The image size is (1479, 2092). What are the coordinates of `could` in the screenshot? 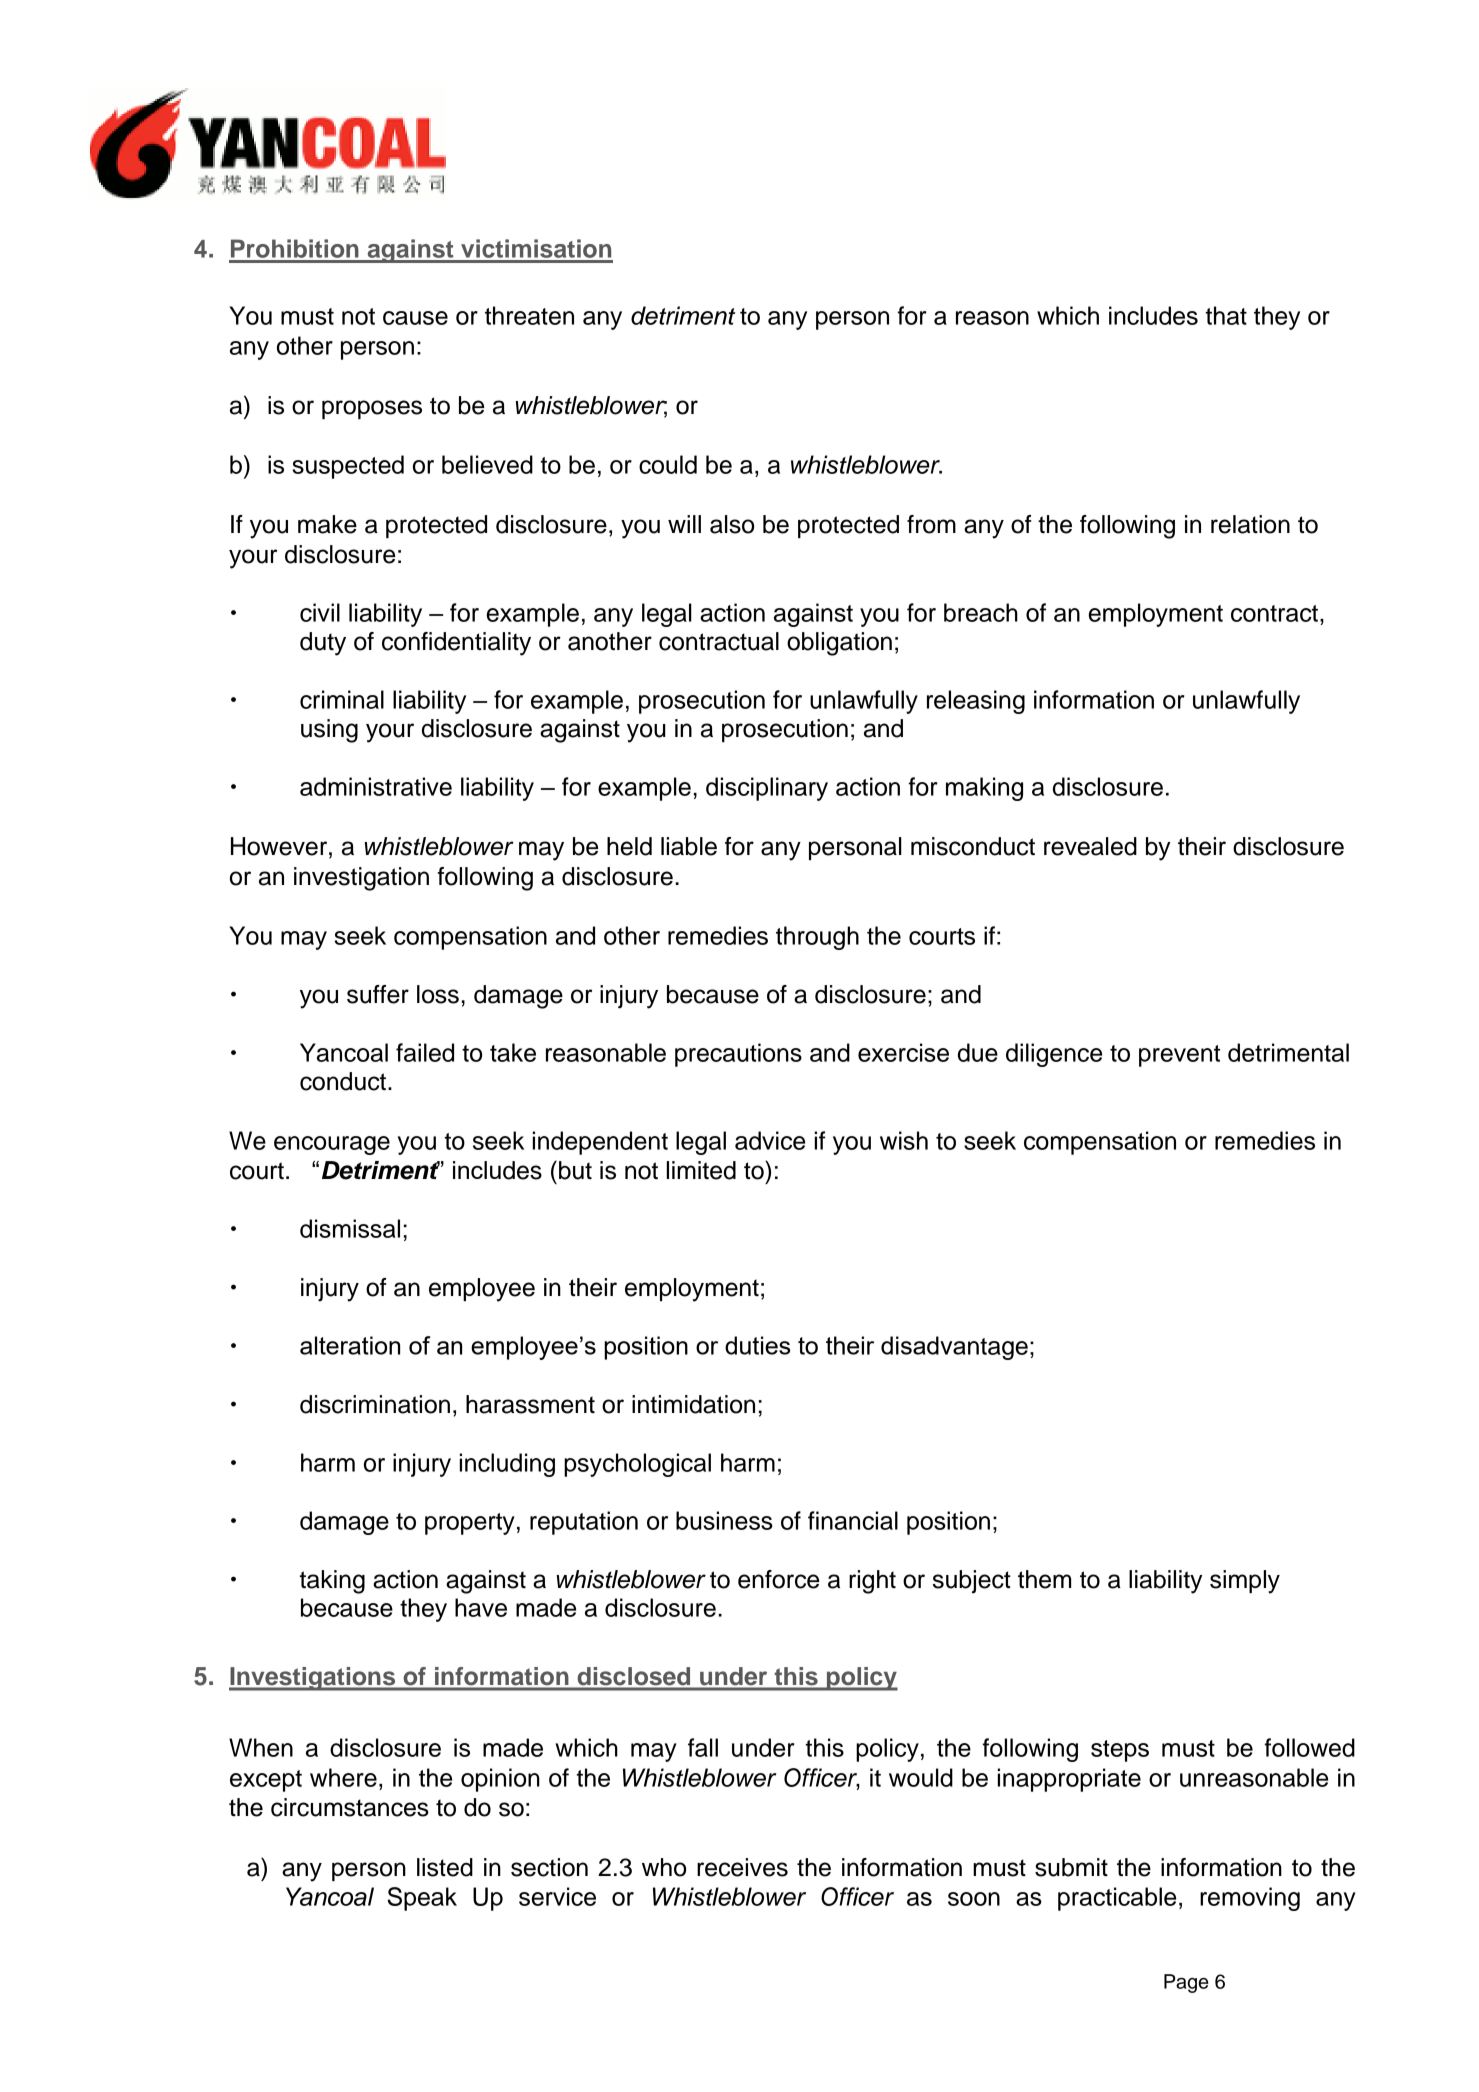 It's located at (668, 464).
